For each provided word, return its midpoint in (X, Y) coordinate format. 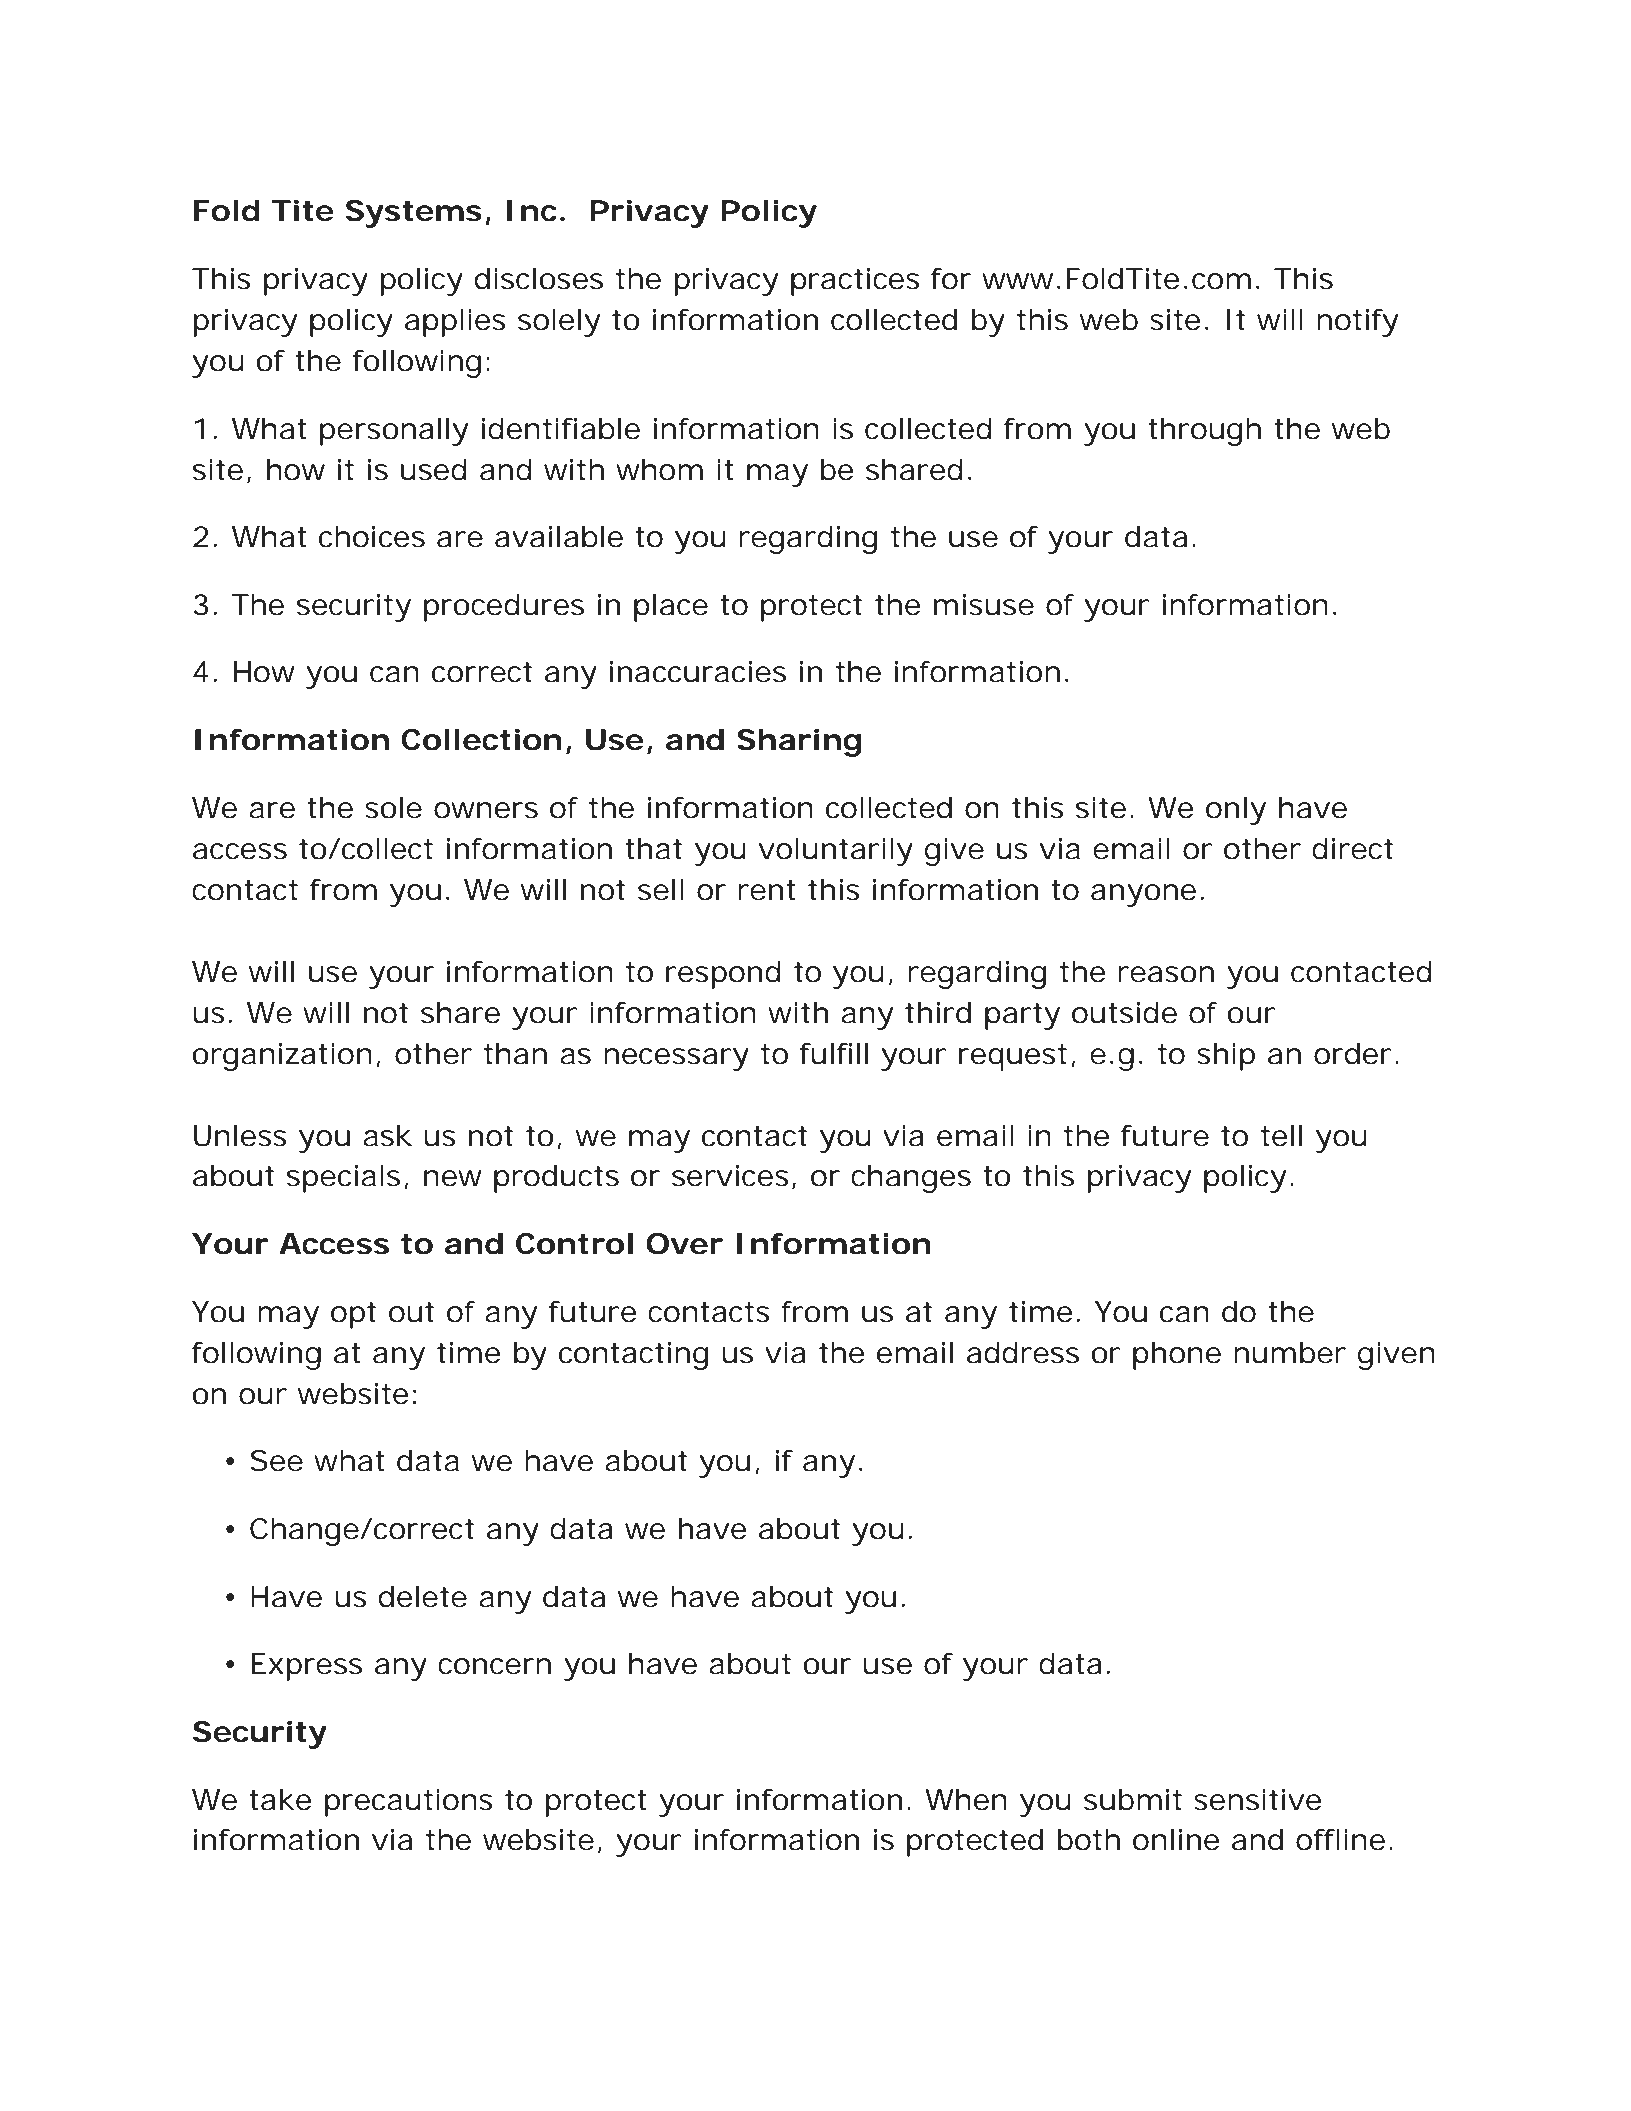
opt (353, 1315)
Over (684, 1244)
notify (1357, 323)
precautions (409, 1803)
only (1236, 811)
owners (486, 810)
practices (855, 282)
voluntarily (835, 852)
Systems (414, 214)
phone (1177, 1356)
